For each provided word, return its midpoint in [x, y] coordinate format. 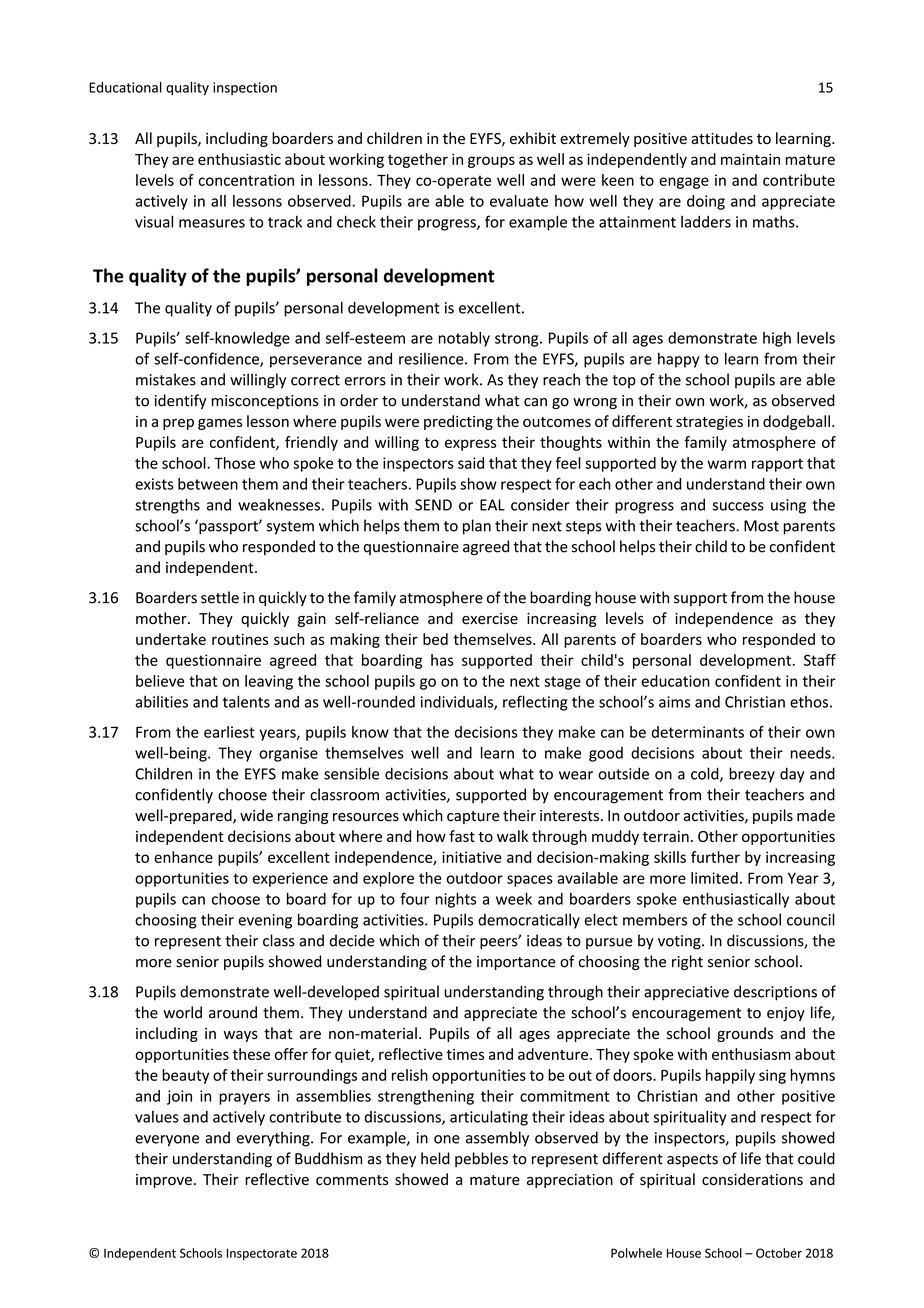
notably [464, 339]
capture [473, 817]
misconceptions [265, 402]
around [233, 1012]
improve [164, 1181]
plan [477, 527]
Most [761, 526]
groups [491, 162]
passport [228, 527]
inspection [245, 88]
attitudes [722, 138]
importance [516, 963]
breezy [752, 775]
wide [256, 815]
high [777, 339]
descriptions [775, 993]
